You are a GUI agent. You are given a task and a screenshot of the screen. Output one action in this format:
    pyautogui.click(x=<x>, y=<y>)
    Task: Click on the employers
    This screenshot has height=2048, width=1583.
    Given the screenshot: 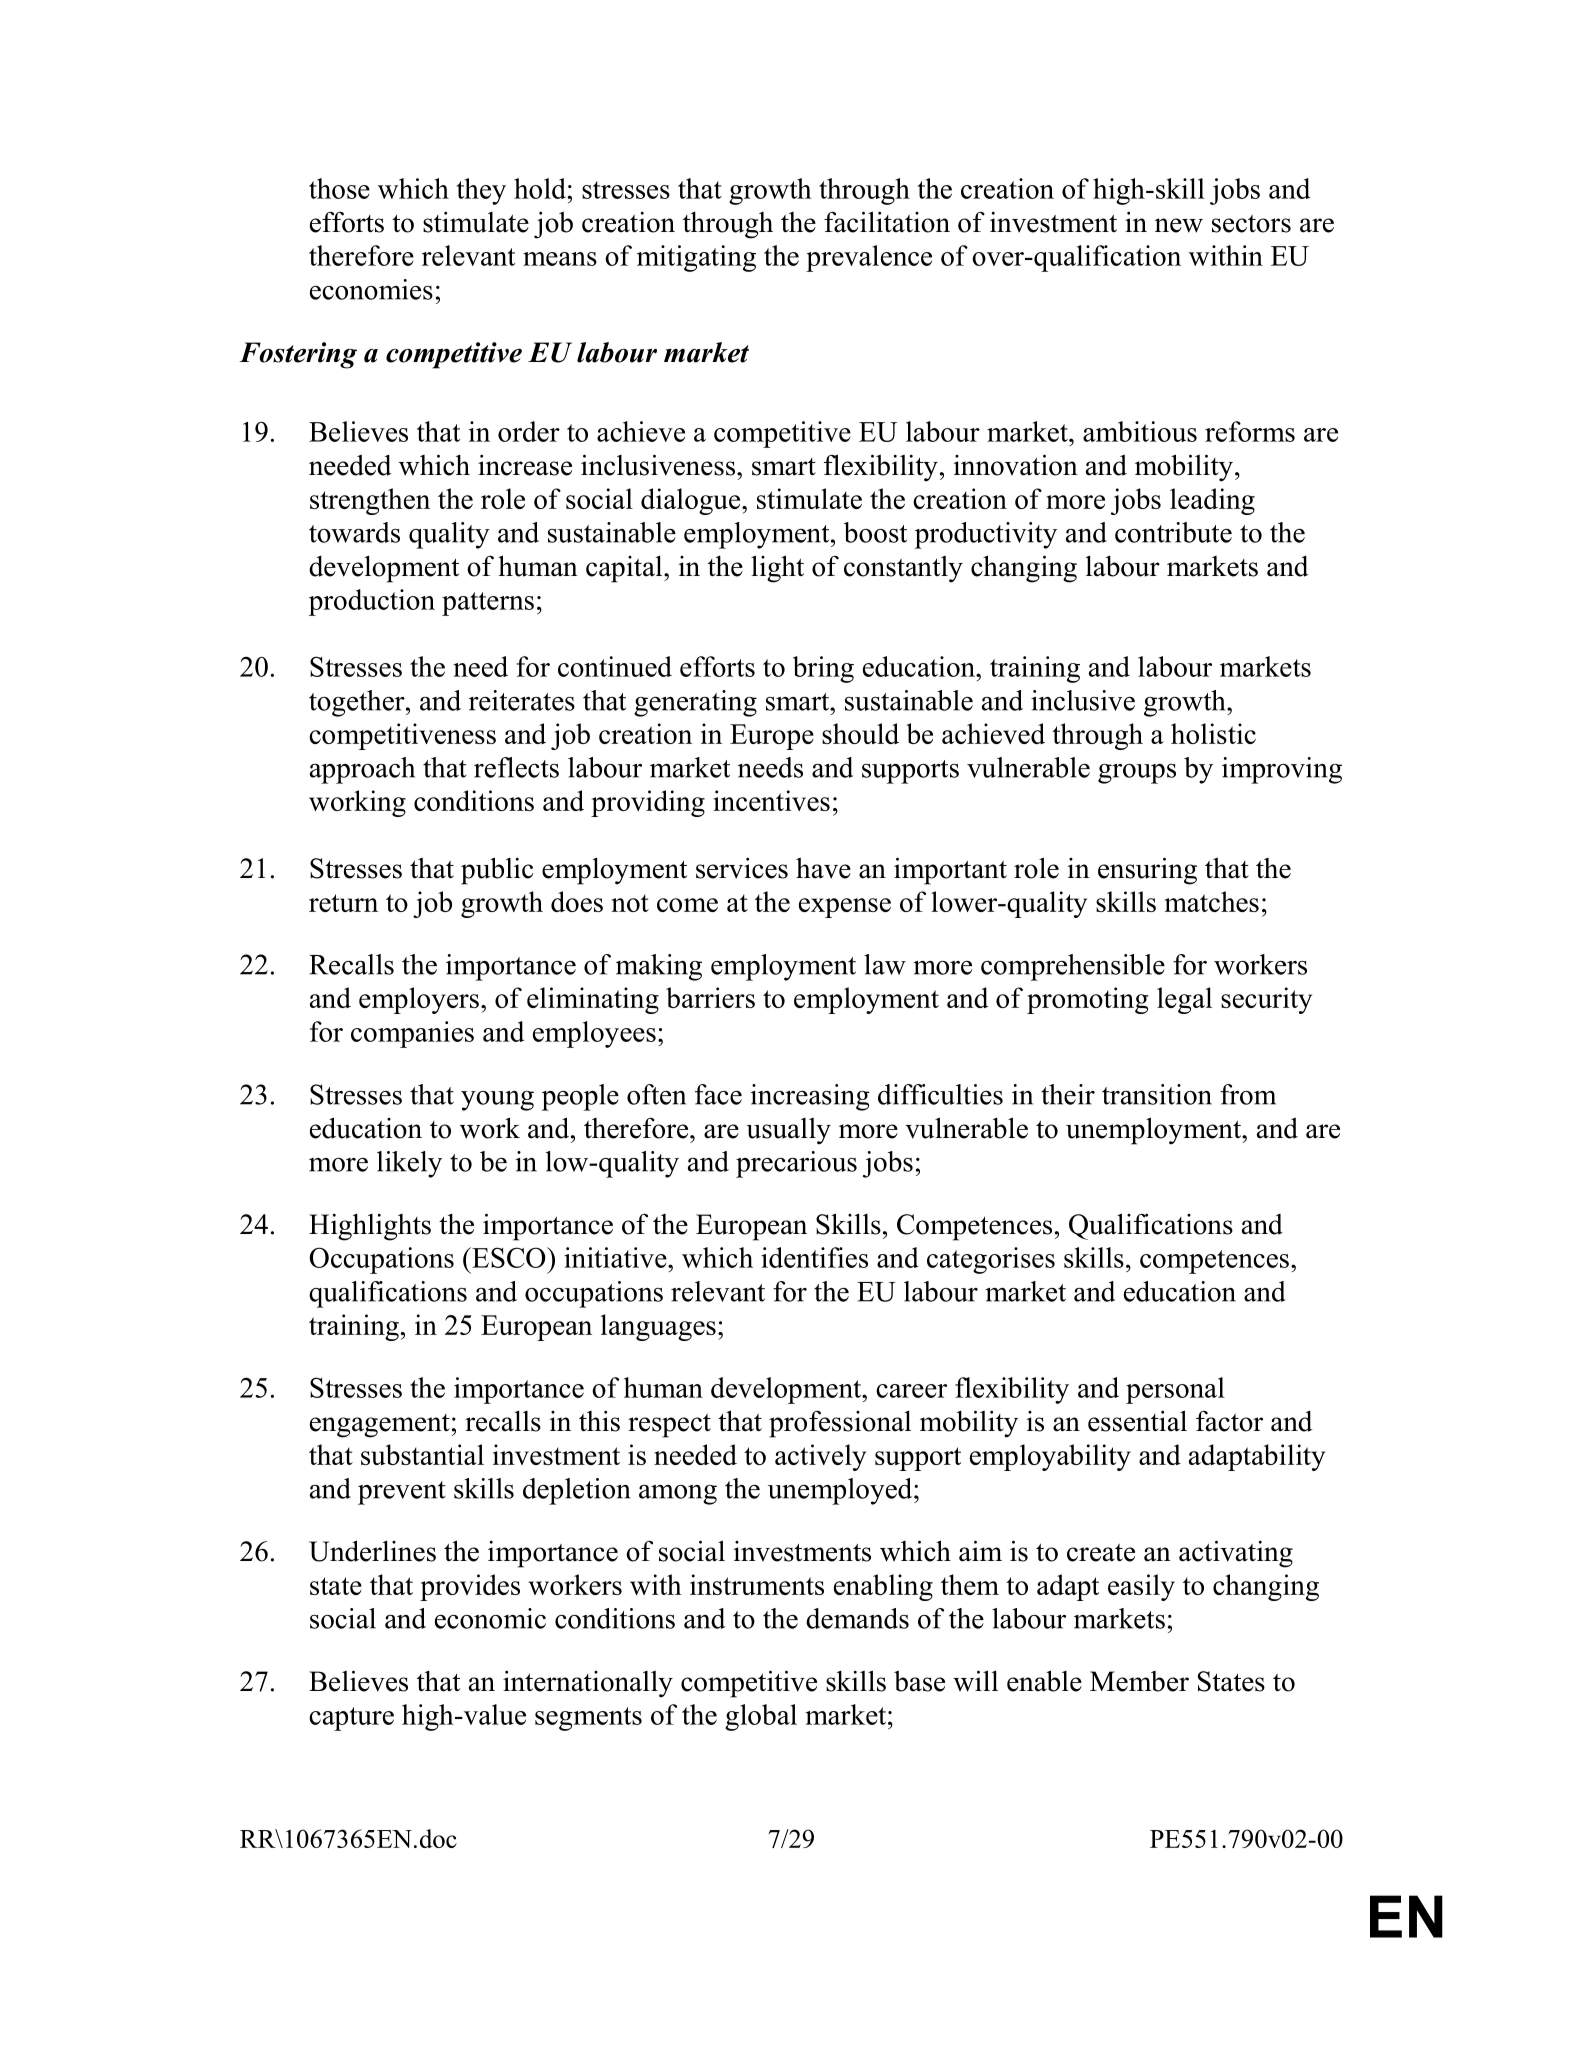 What is the action you would take?
    pyautogui.click(x=419, y=1000)
